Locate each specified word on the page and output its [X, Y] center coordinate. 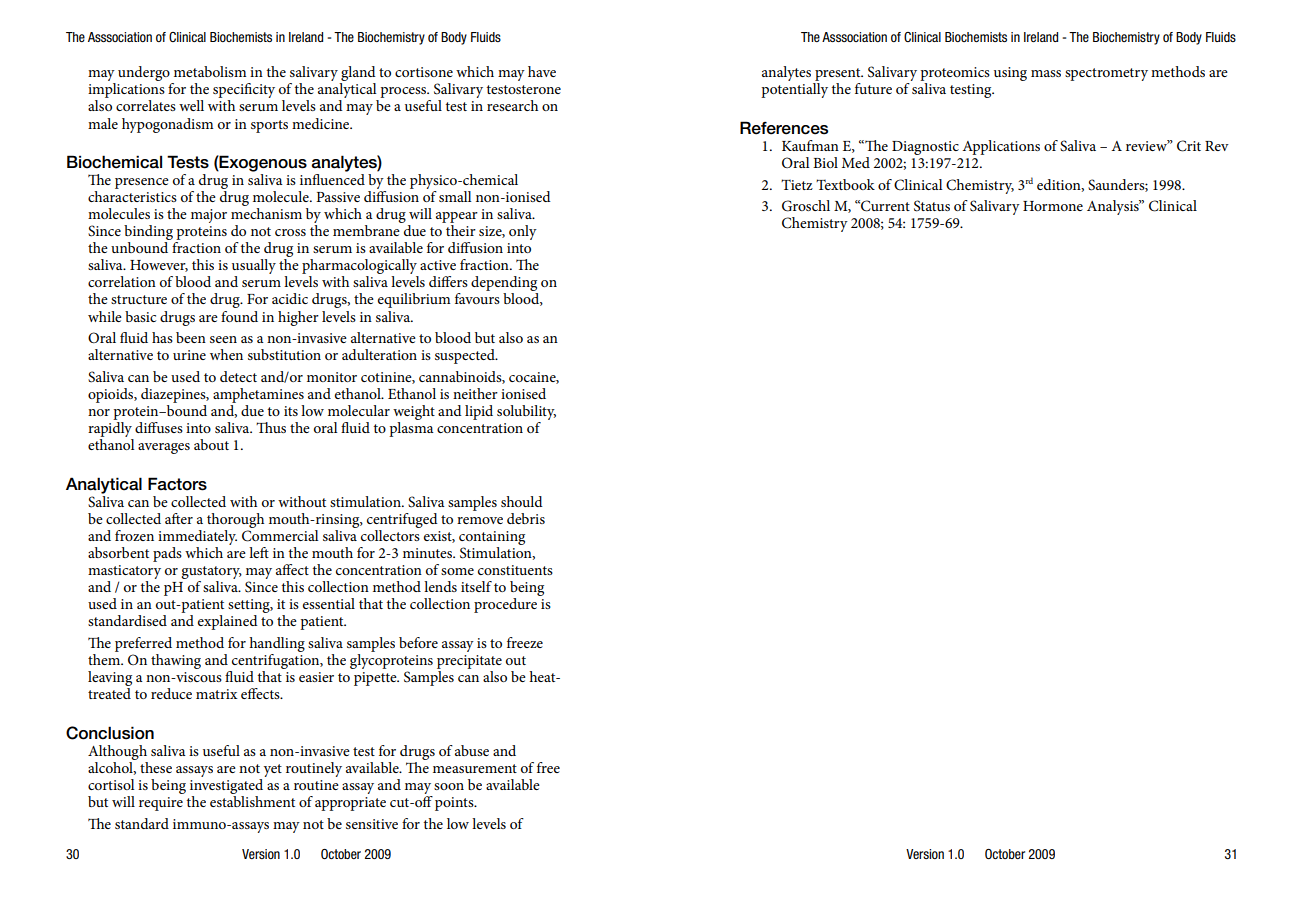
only [523, 232]
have [542, 71]
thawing [176, 661]
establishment [252, 800]
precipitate [469, 662]
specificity [244, 92]
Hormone [1053, 206]
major [209, 216]
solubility [526, 414]
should [522, 501]
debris [526, 518]
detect [238, 376]
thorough [235, 520]
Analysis [1114, 207]
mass [1046, 73]
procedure [505, 605]
